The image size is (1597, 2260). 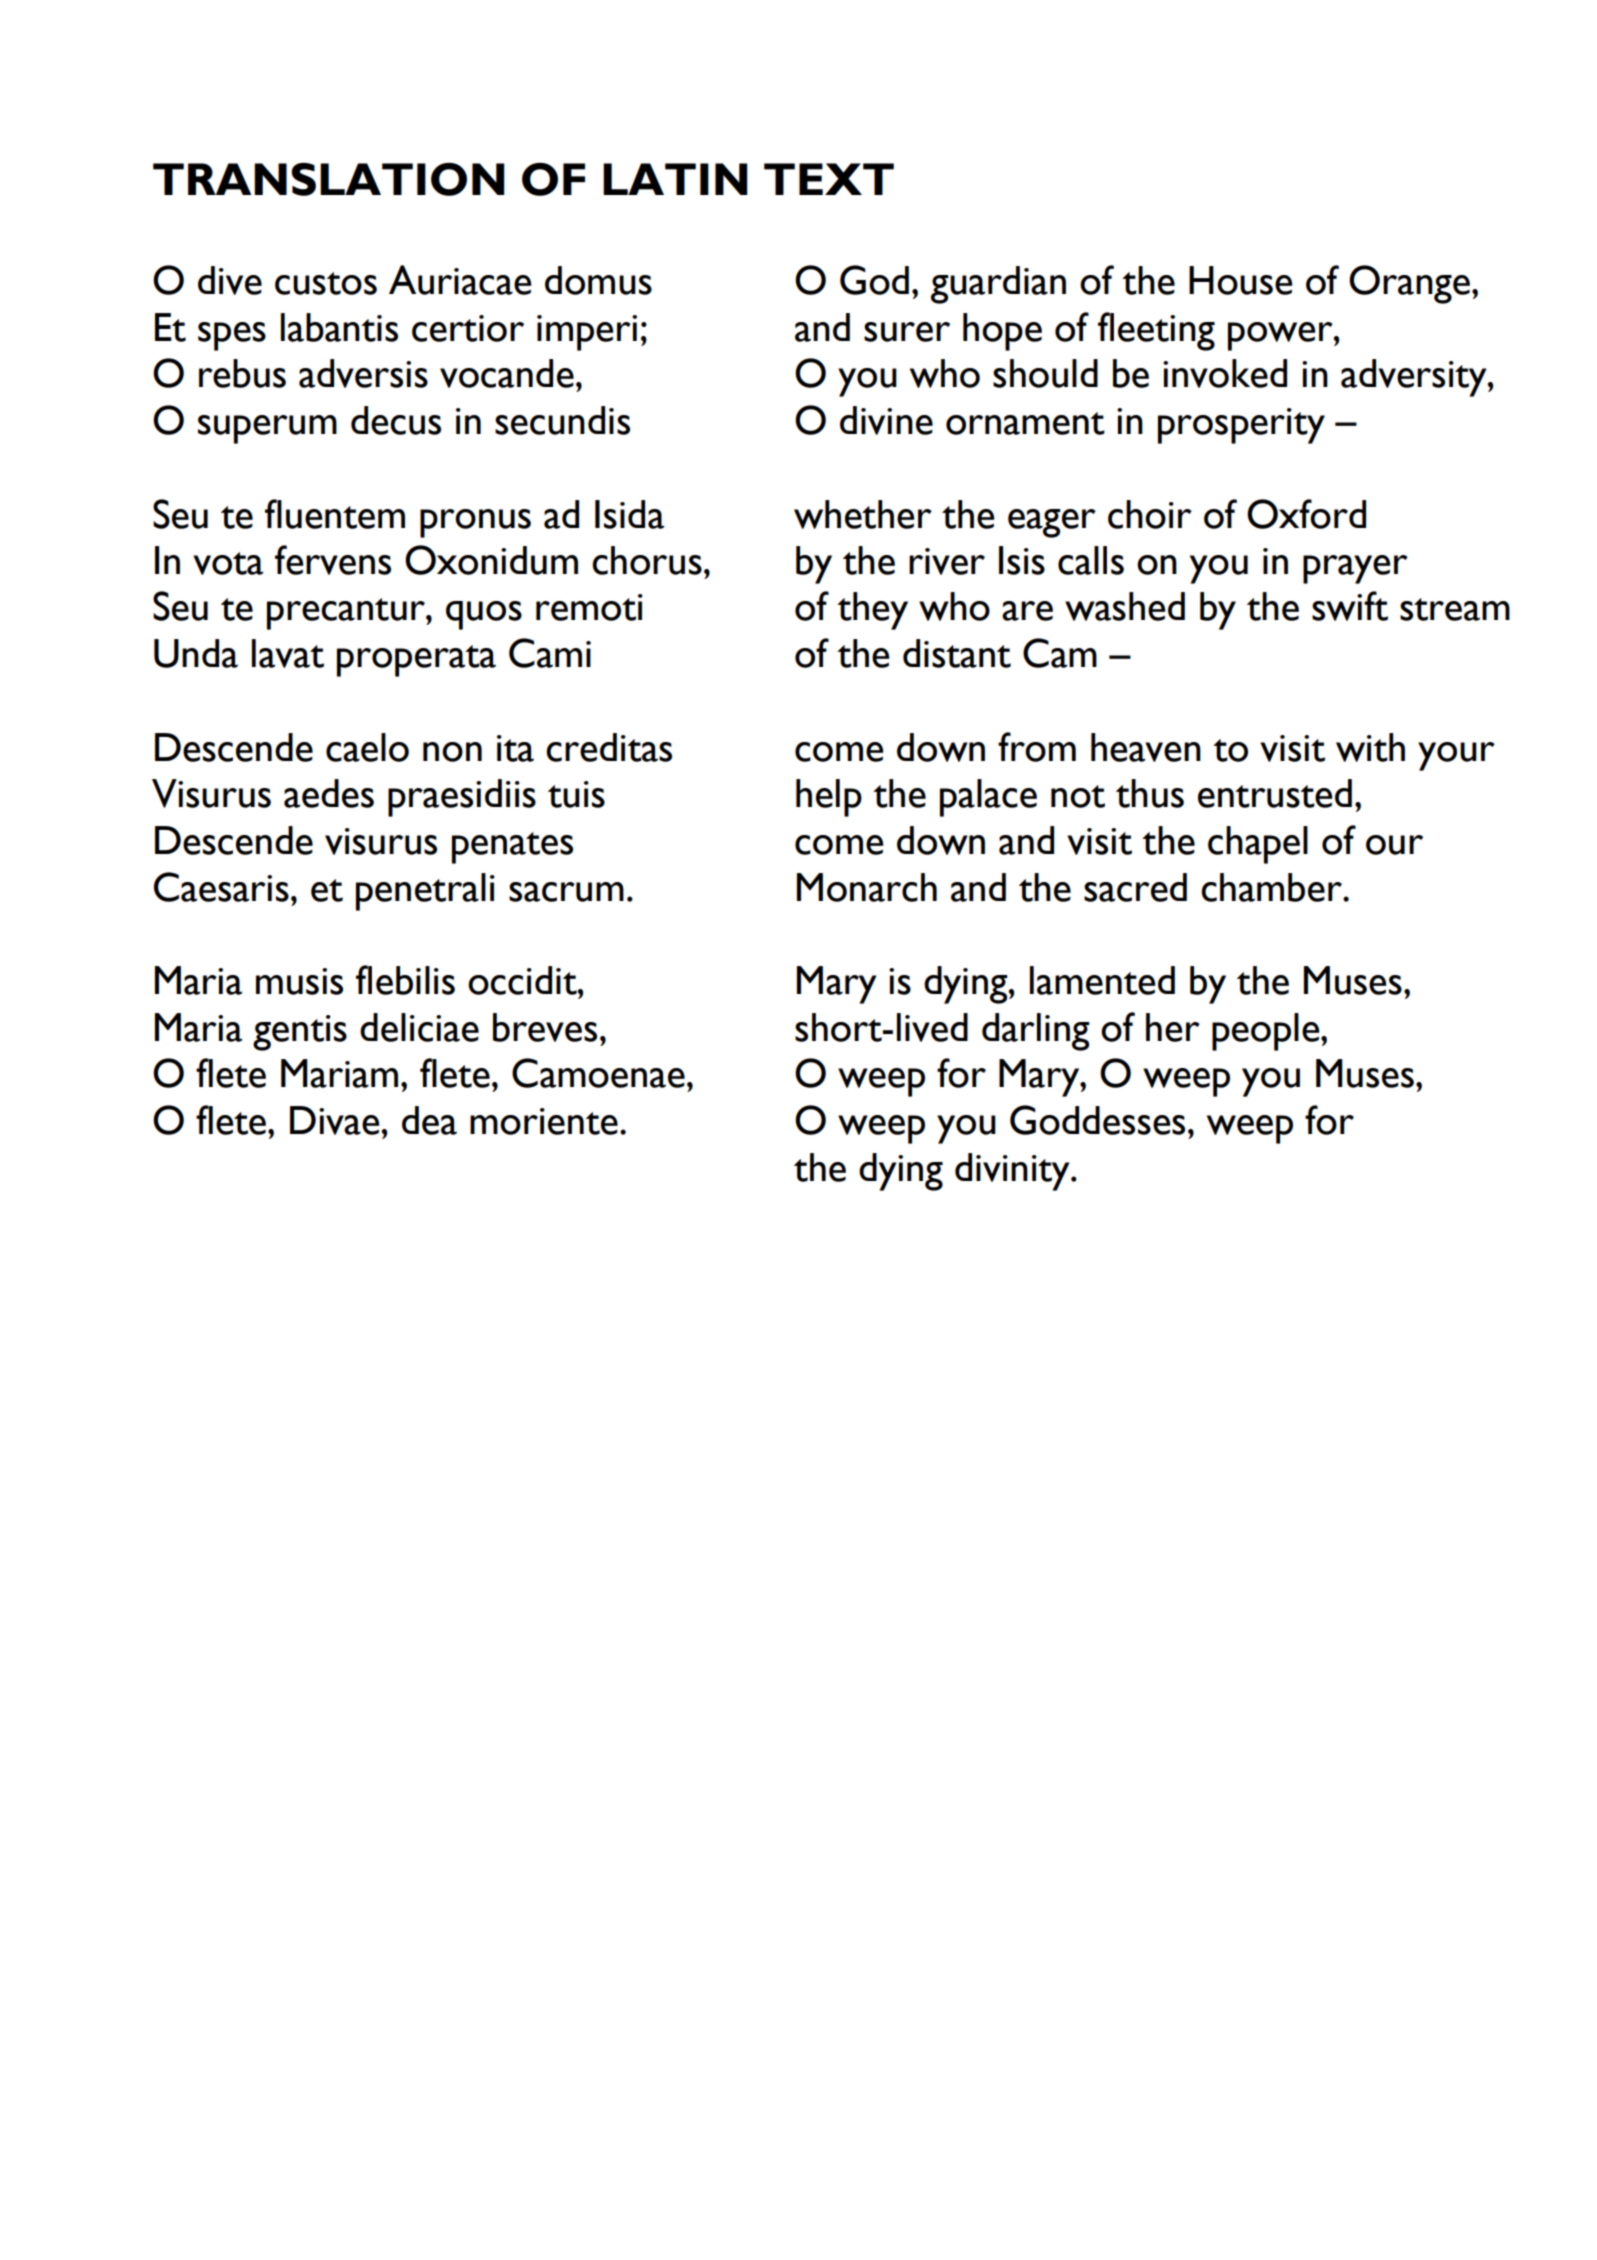 I want to click on TEXT, so click(x=829, y=179).
